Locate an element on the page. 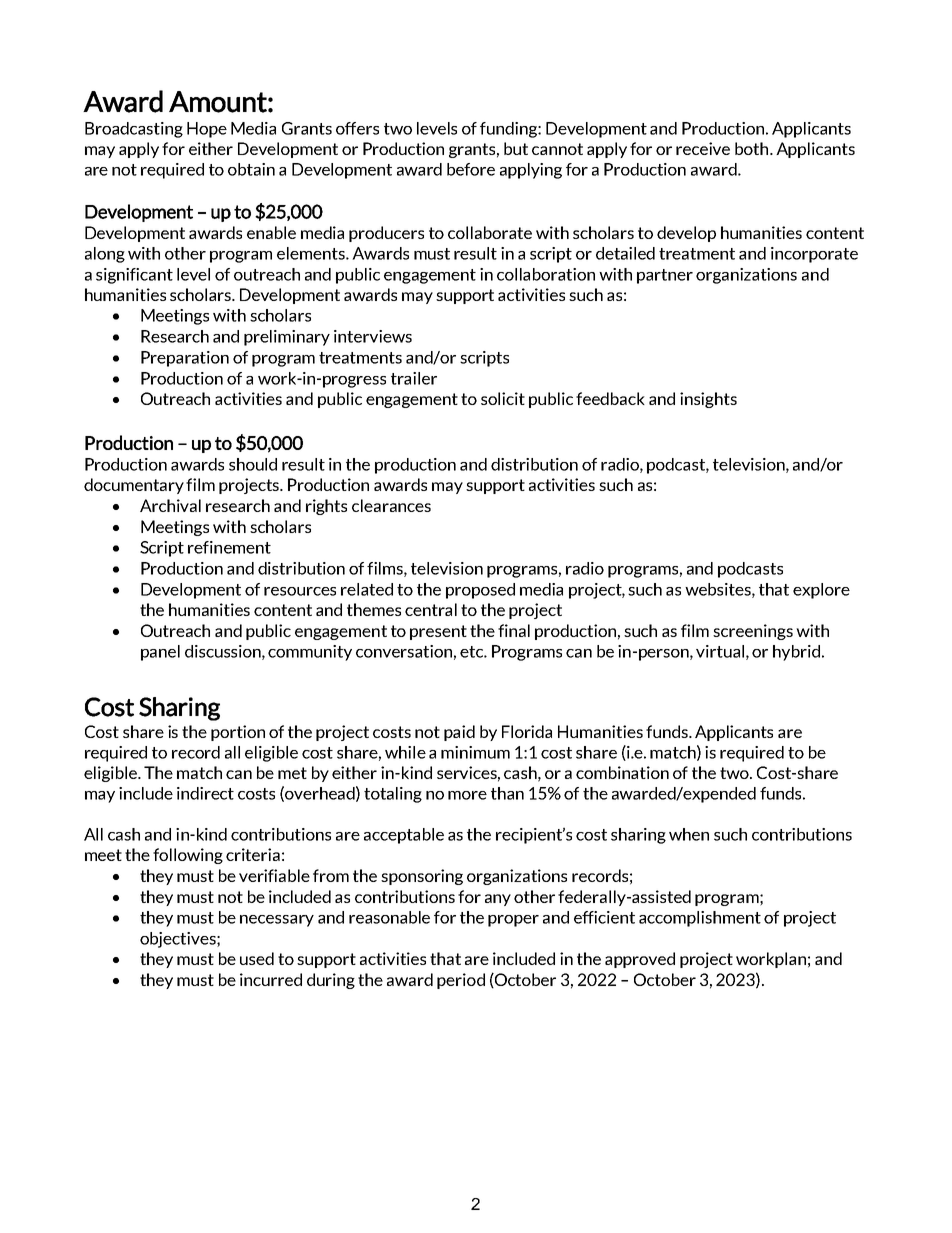  solicit is located at coordinates (503, 398).
